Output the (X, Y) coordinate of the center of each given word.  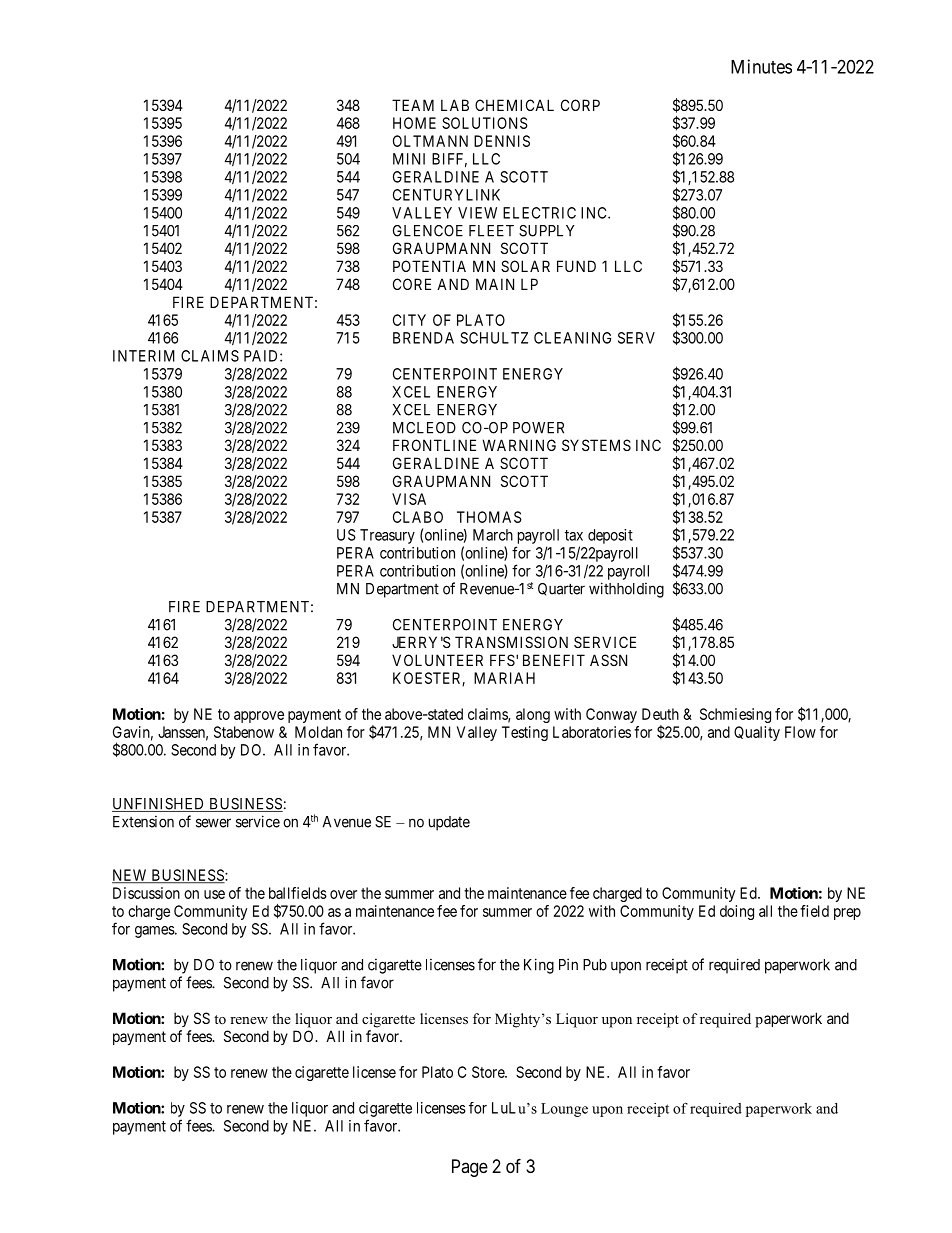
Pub (595, 965)
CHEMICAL (514, 105)
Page (470, 1168)
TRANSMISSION (511, 642)
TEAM (413, 105)
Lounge (564, 1110)
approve (259, 717)
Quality (757, 733)
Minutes (761, 66)
